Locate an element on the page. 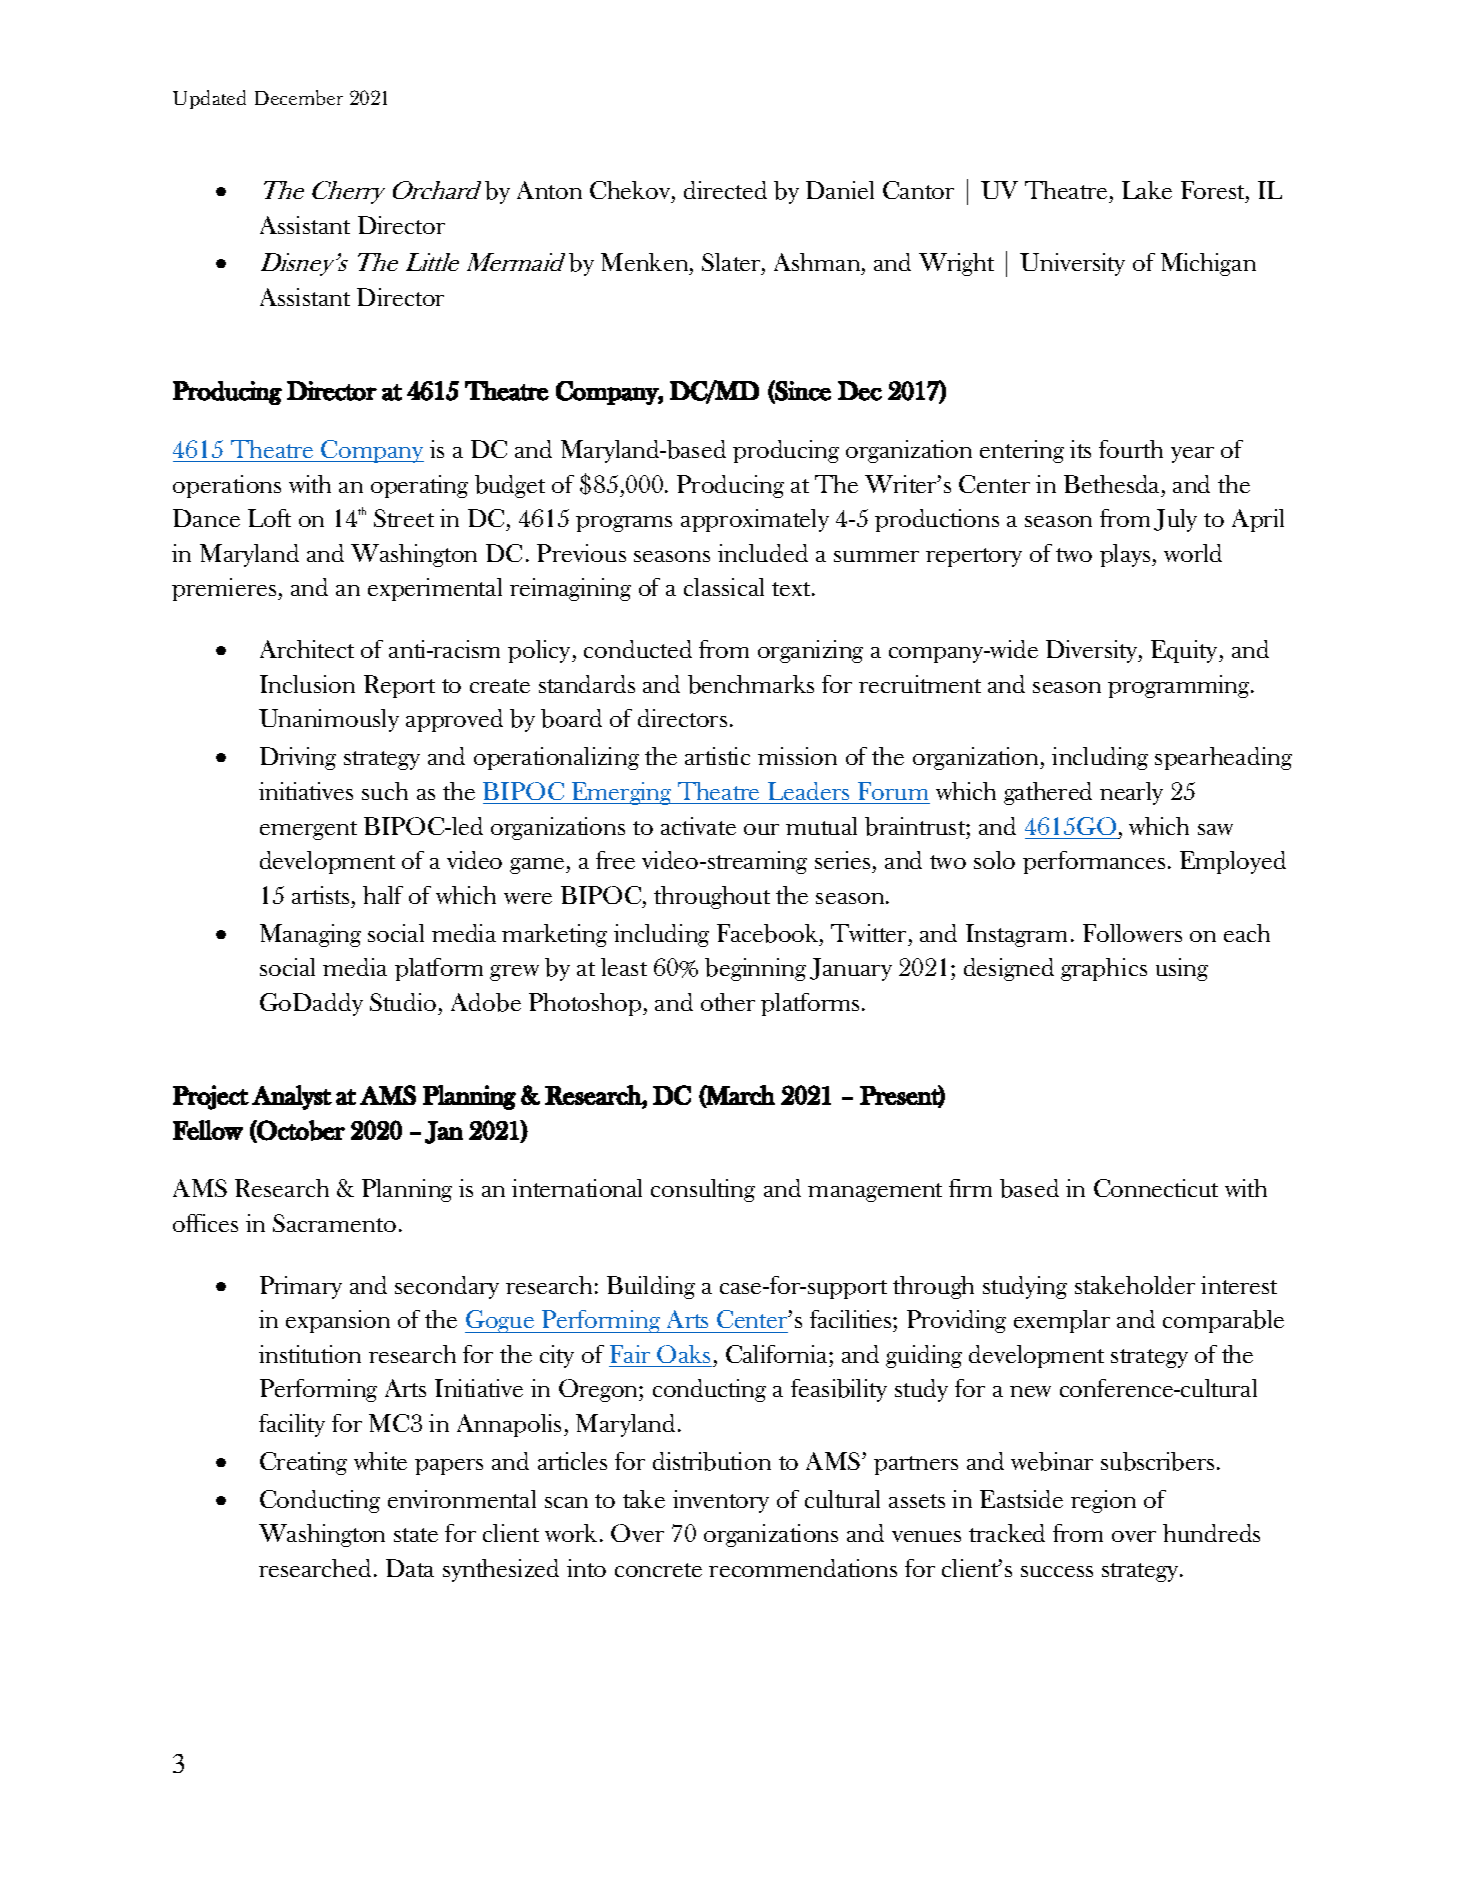 This image has width=1468, height=1899. December is located at coordinates (299, 97).
